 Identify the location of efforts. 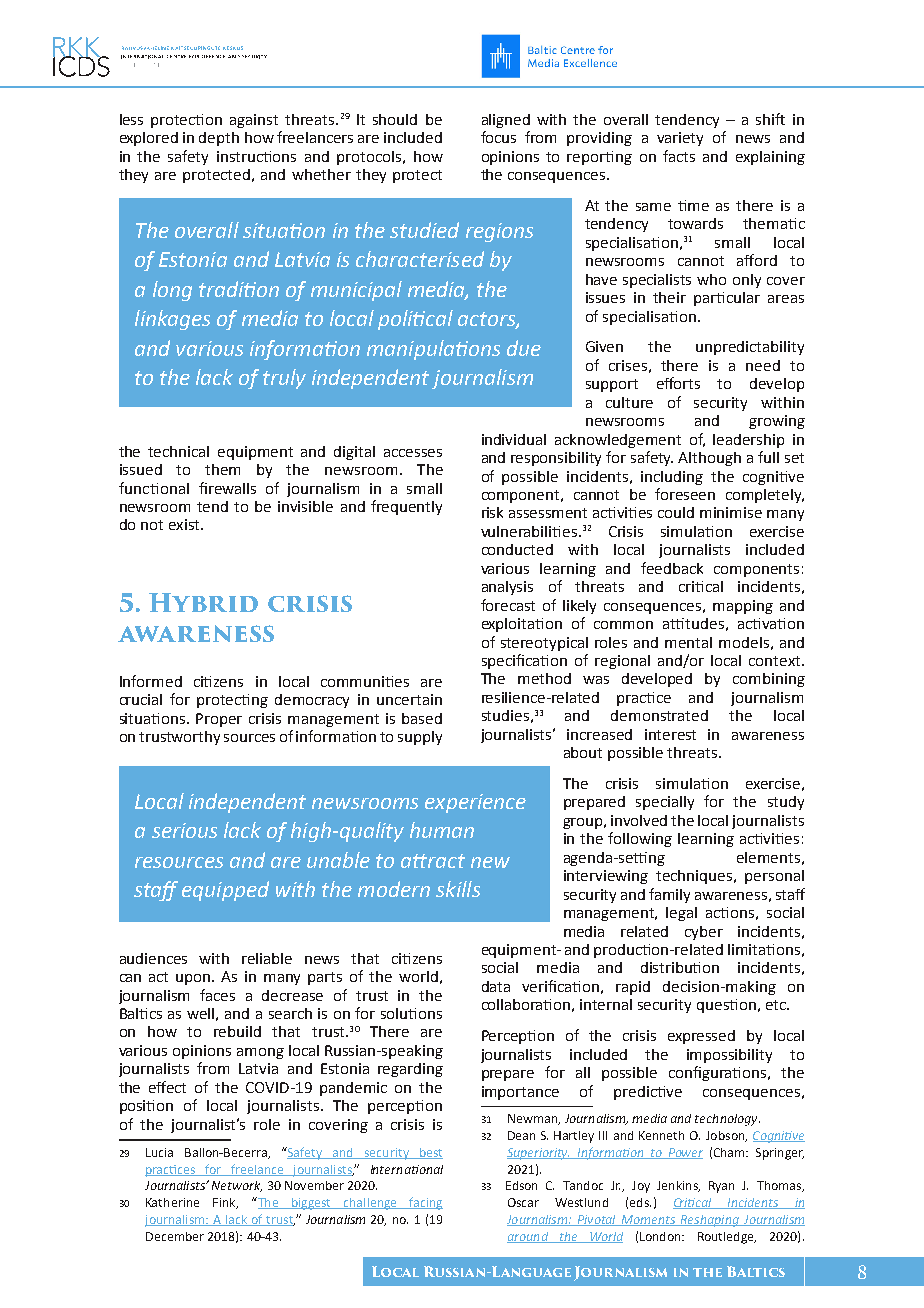
(678, 383).
